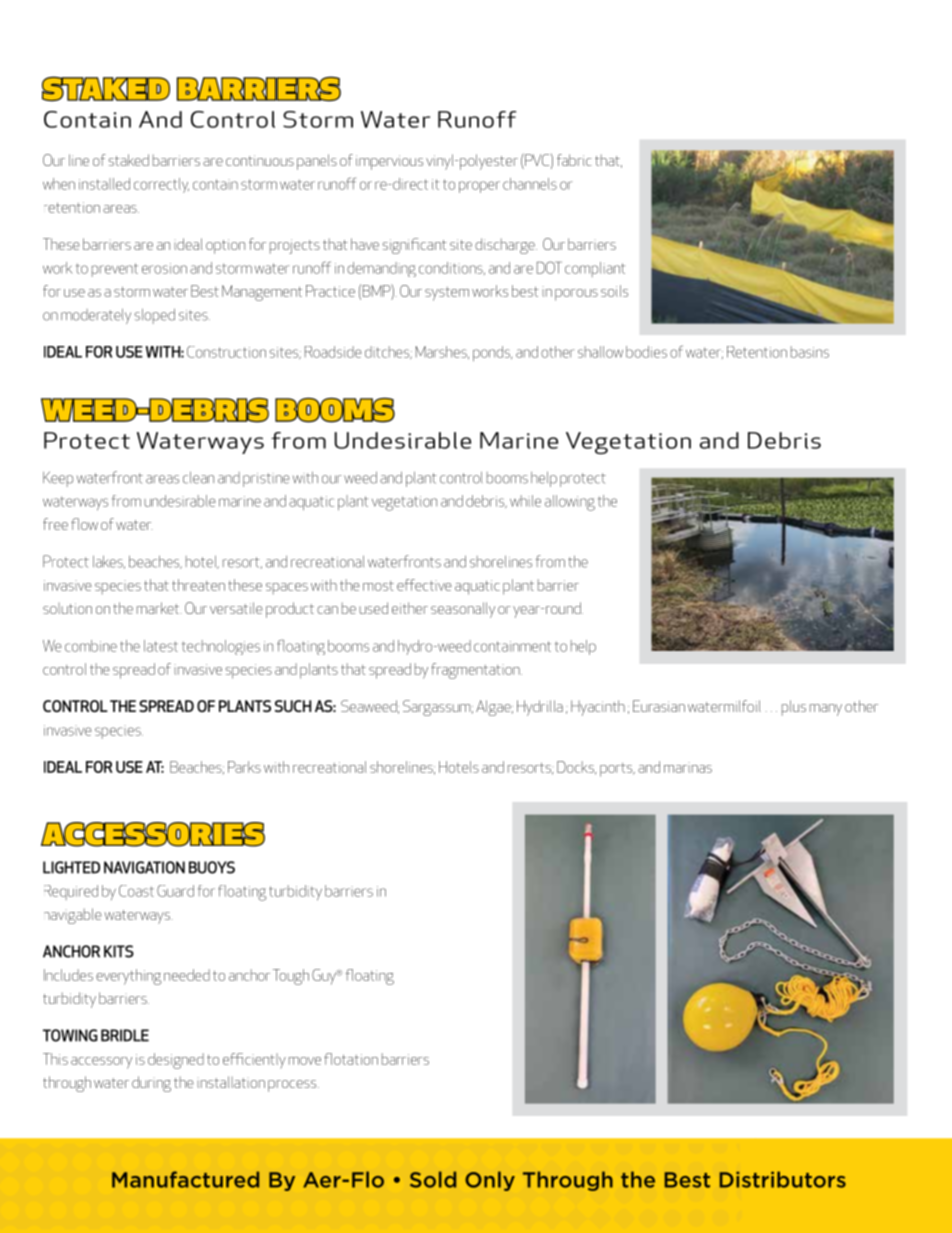  Describe the element at coordinates (185, 1179) in the document. I see `Manufactured` at that location.
